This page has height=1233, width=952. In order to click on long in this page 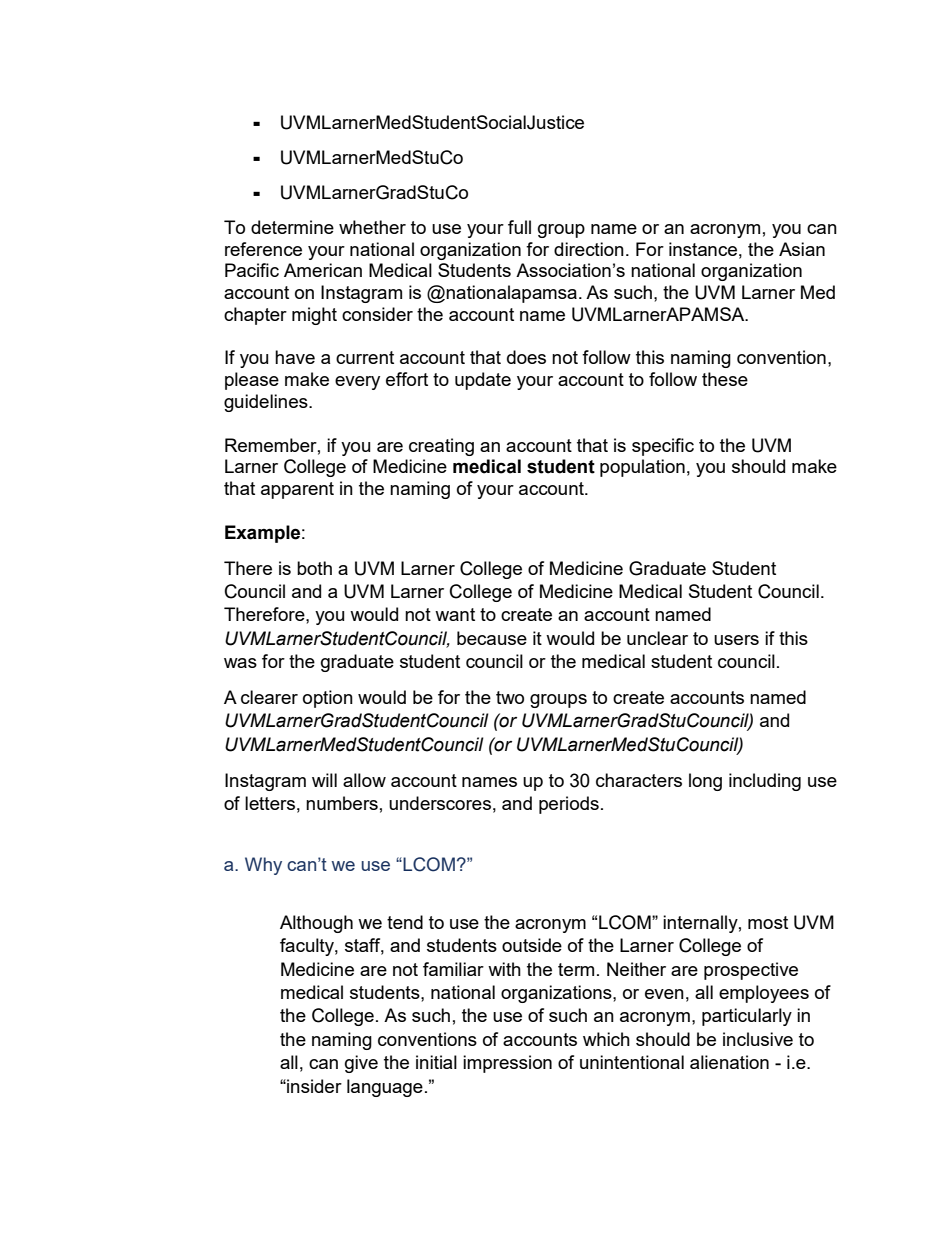, I will do `click(705, 782)`.
